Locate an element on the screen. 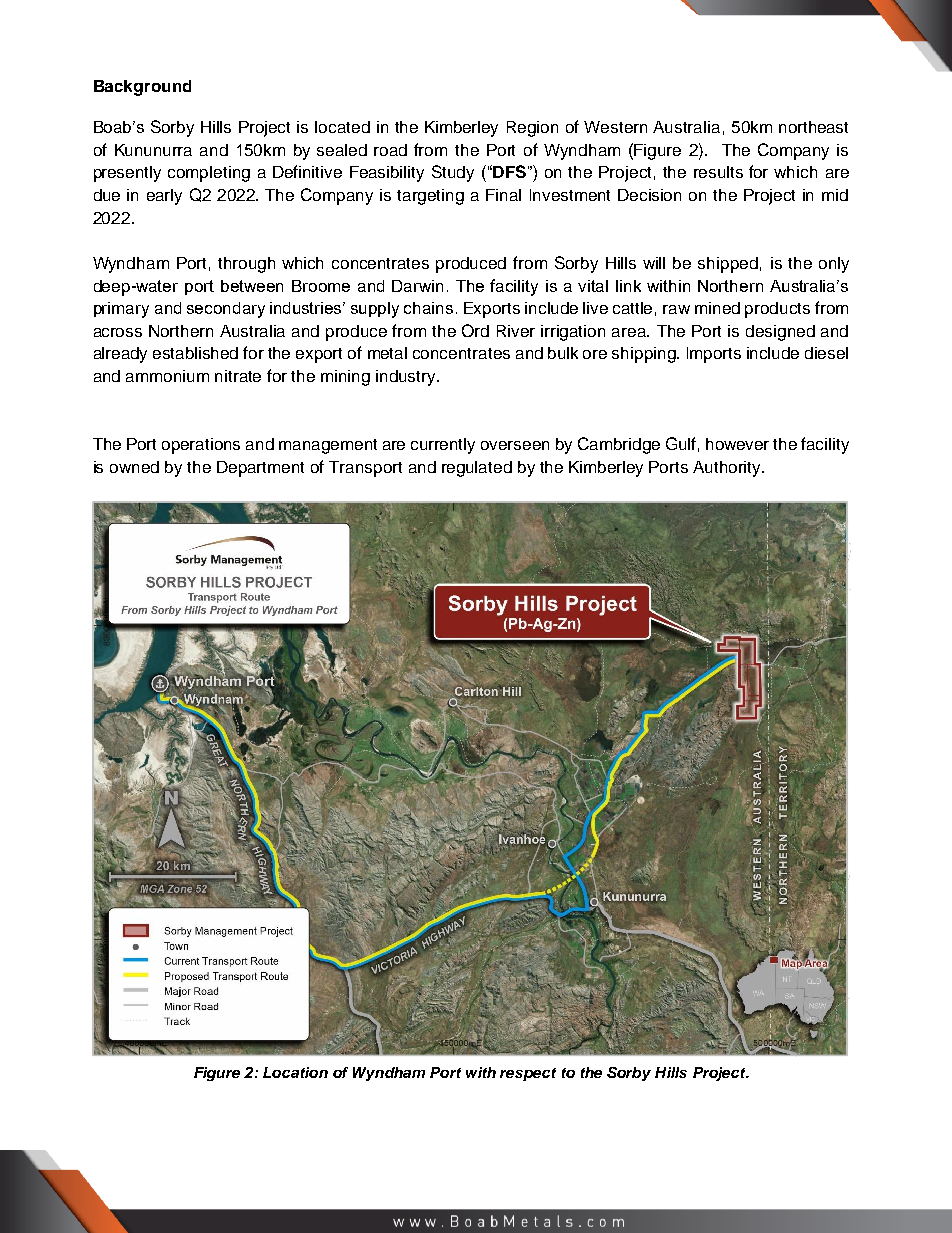 The image size is (952, 1233). however is located at coordinates (737, 444).
